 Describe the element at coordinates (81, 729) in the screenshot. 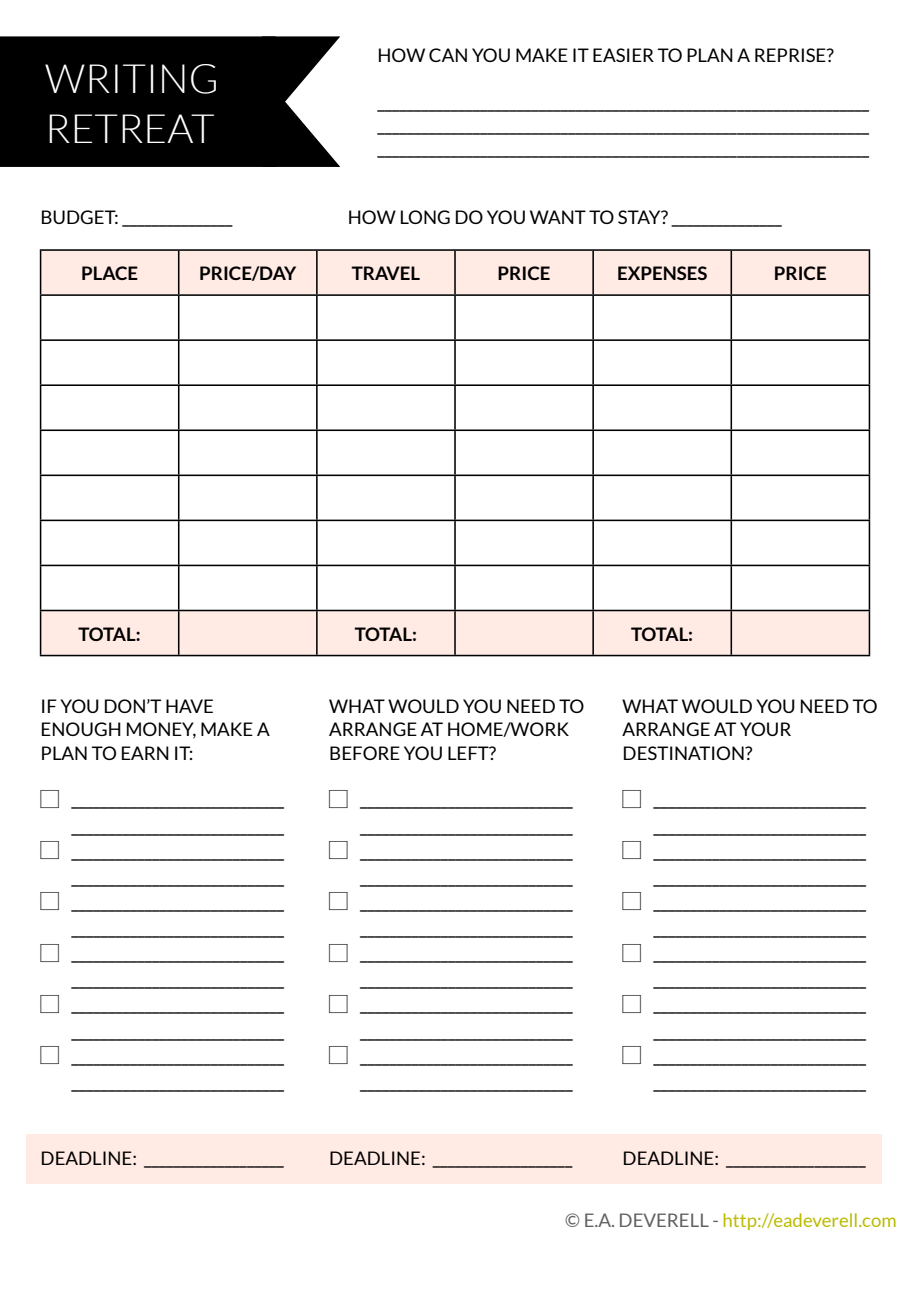

I see `ENOUGH` at that location.
